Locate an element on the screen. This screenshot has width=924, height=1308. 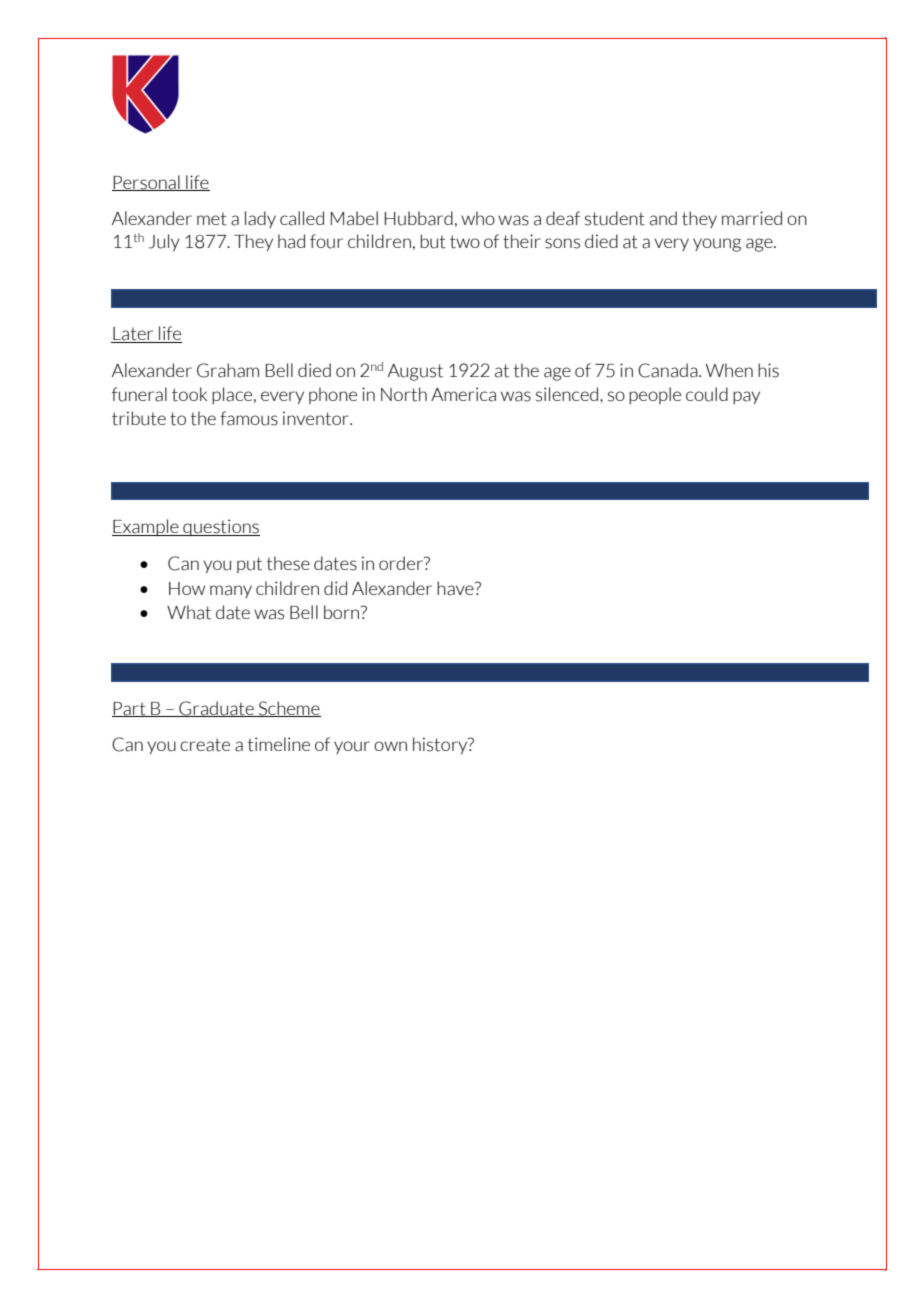
Canada is located at coordinates (669, 370).
